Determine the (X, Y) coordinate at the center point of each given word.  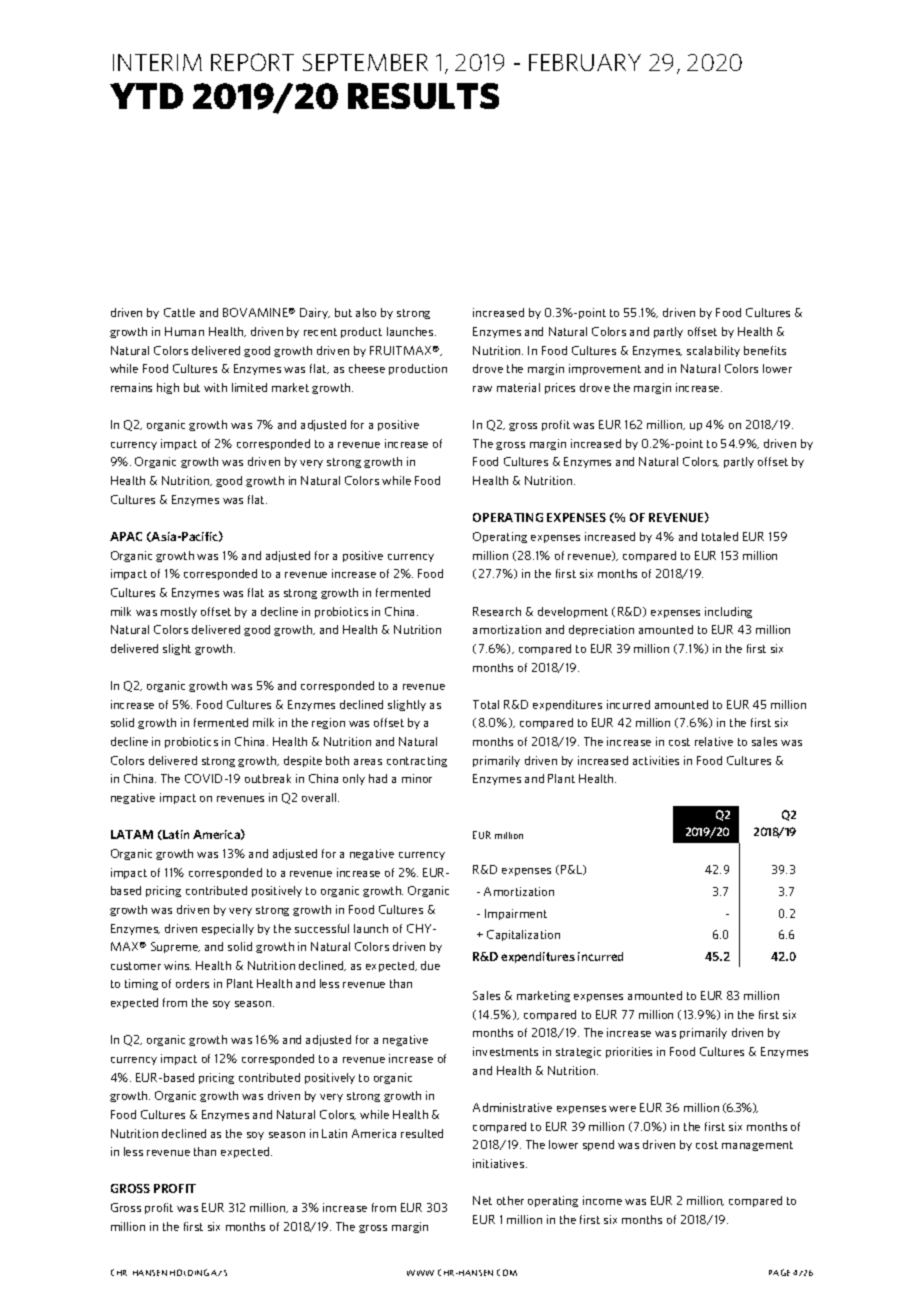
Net (482, 1200)
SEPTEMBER (365, 62)
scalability (713, 351)
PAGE (779, 1272)
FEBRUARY (585, 62)
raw (482, 389)
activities (656, 760)
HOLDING (189, 1272)
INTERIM (157, 62)
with (215, 387)
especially (228, 929)
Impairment (516, 914)
